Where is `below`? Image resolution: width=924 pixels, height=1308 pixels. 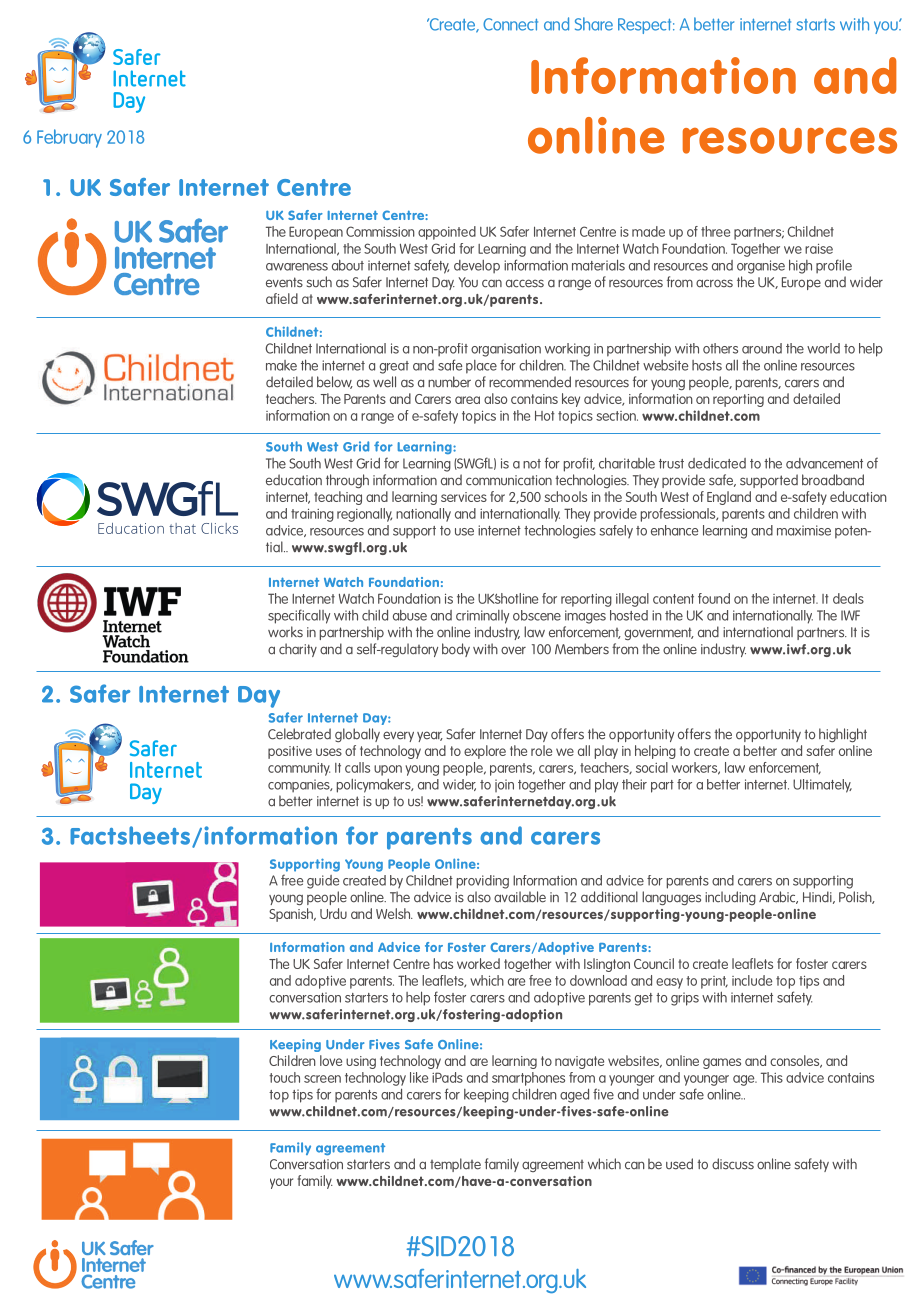
below is located at coordinates (335, 382).
